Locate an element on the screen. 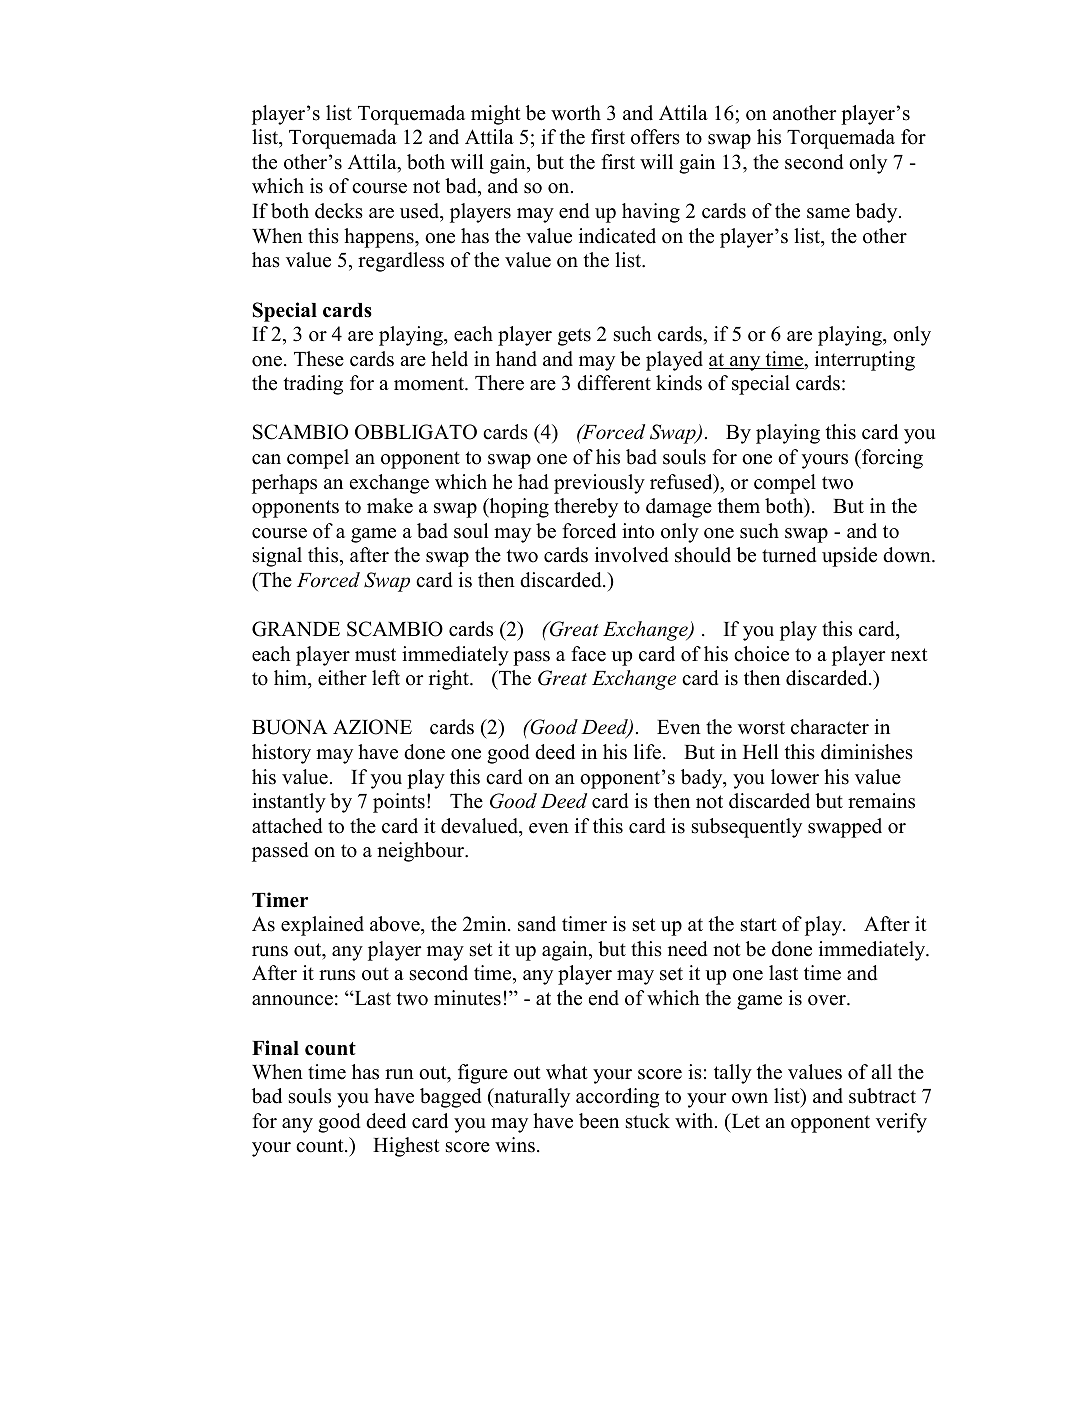  worth is located at coordinates (576, 113).
